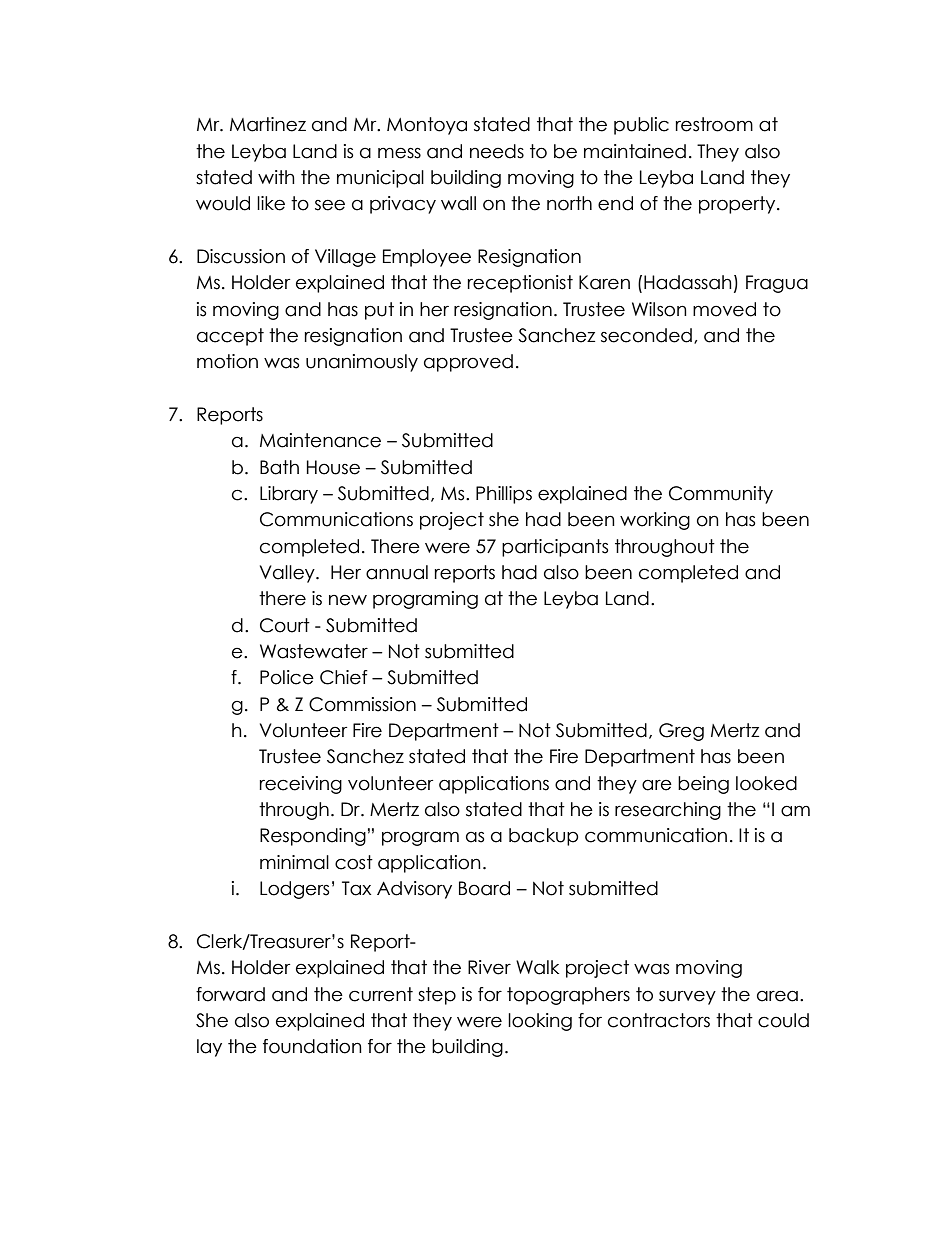  Describe the element at coordinates (687, 997) in the screenshot. I see `survey` at that location.
